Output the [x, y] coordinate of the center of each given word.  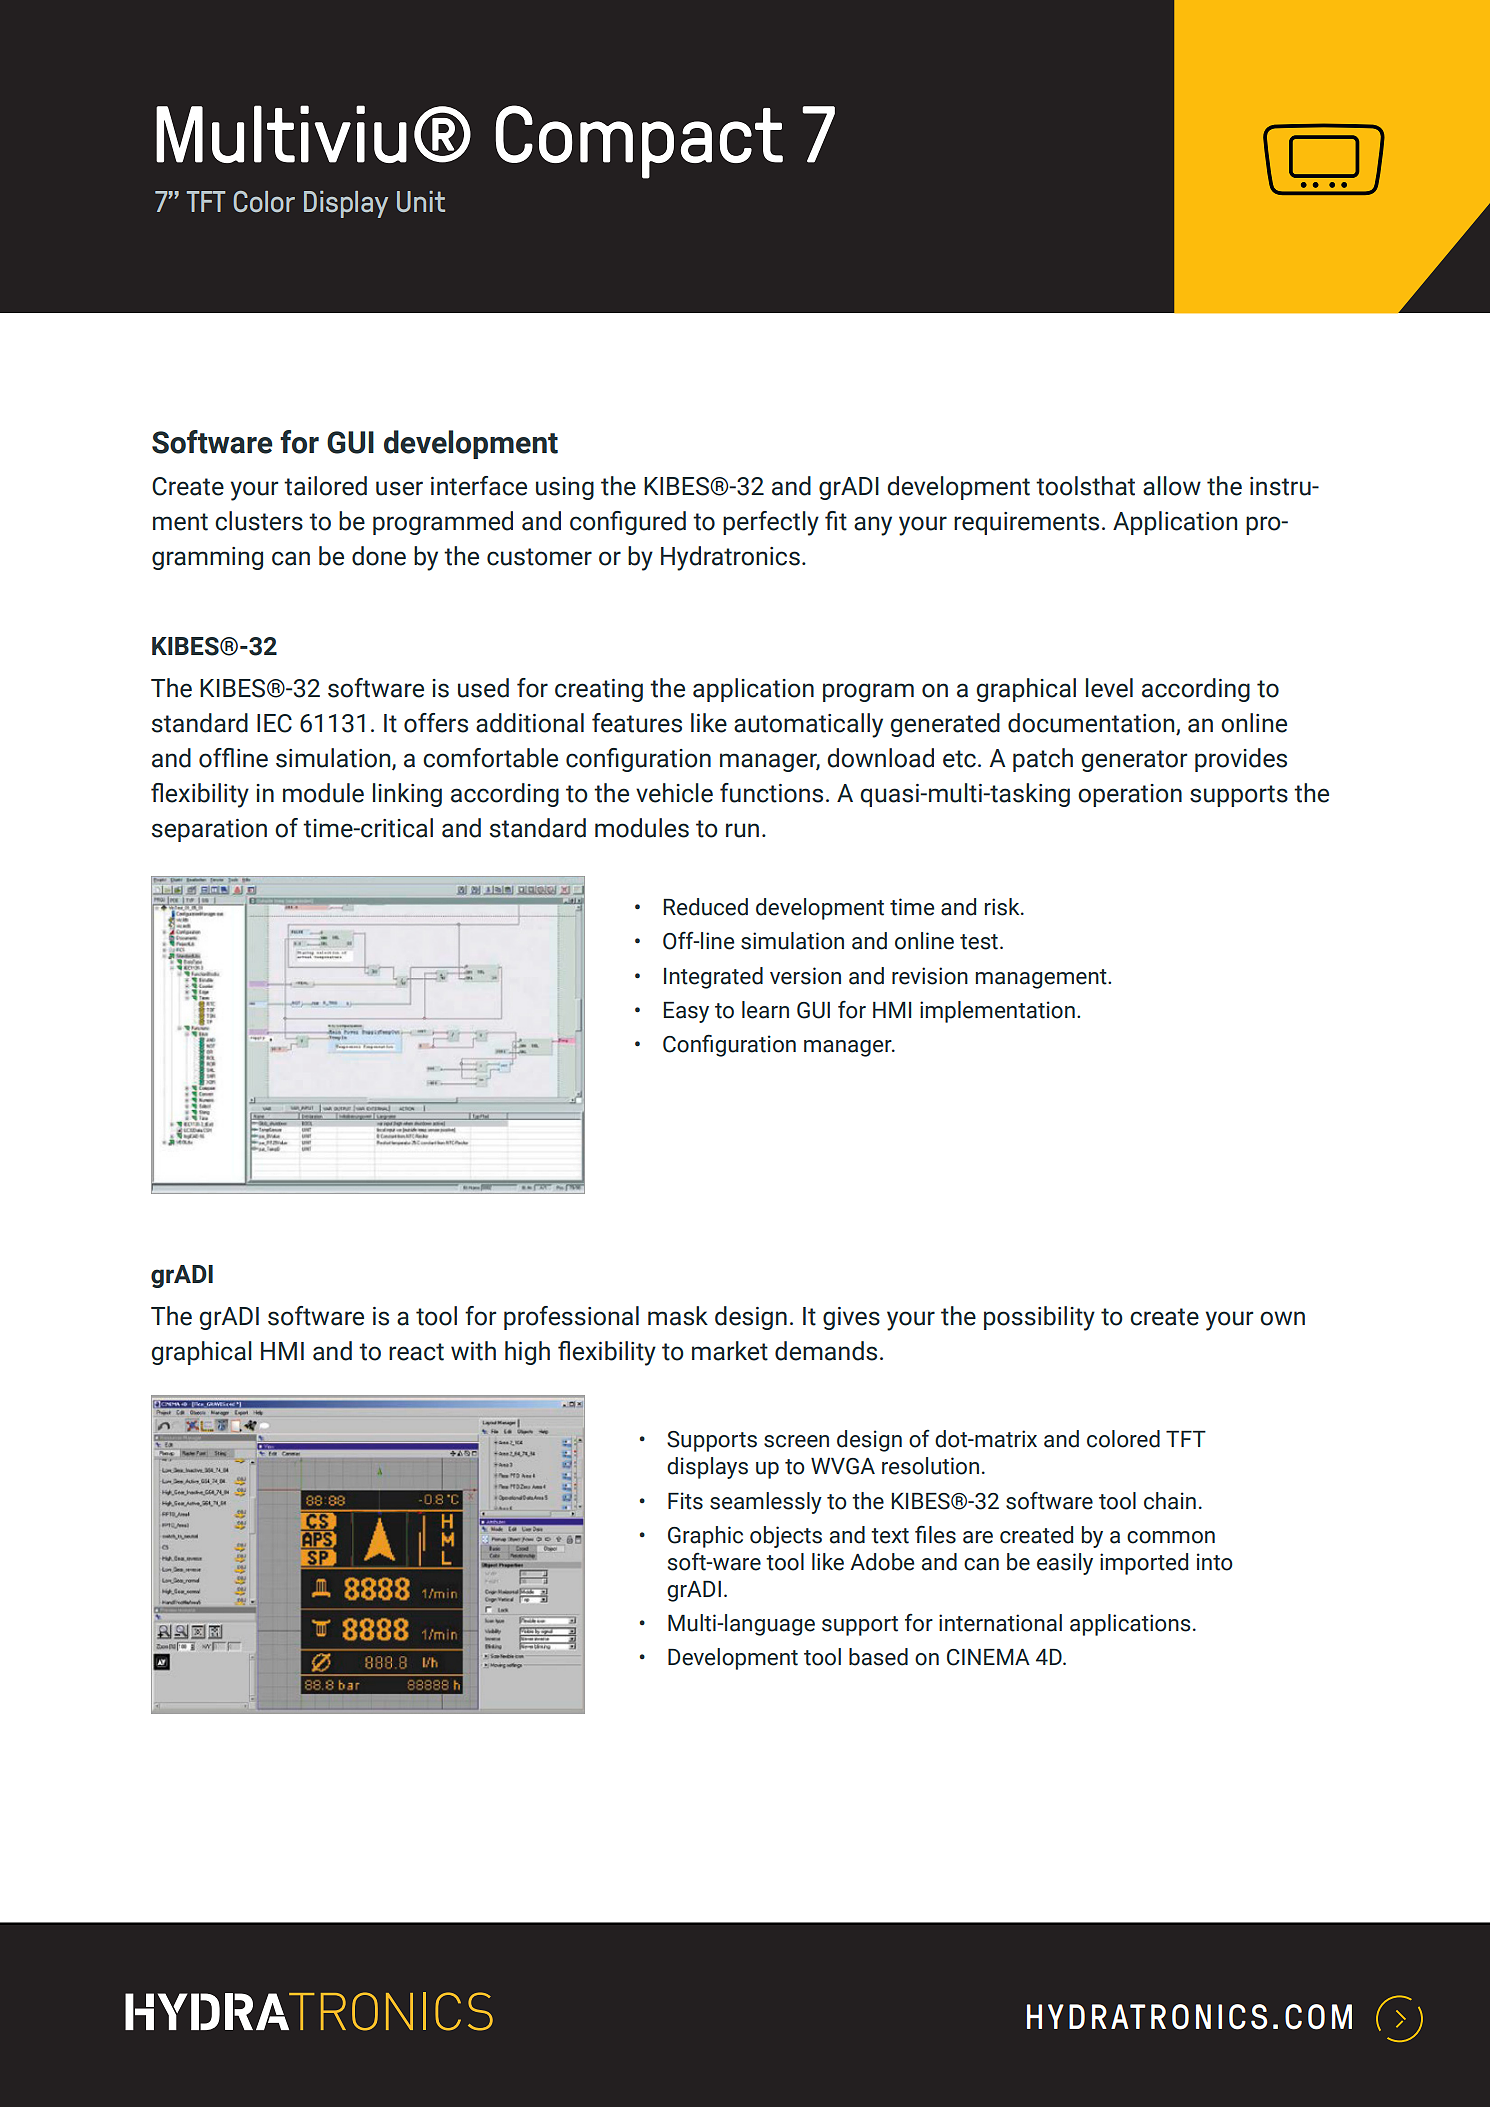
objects [786, 1537]
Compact [639, 142]
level [1109, 688]
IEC [274, 723]
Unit [421, 201]
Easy [686, 1012]
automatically [808, 725]
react [416, 1352]
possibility [1039, 1318]
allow [1172, 486]
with [473, 1351]
